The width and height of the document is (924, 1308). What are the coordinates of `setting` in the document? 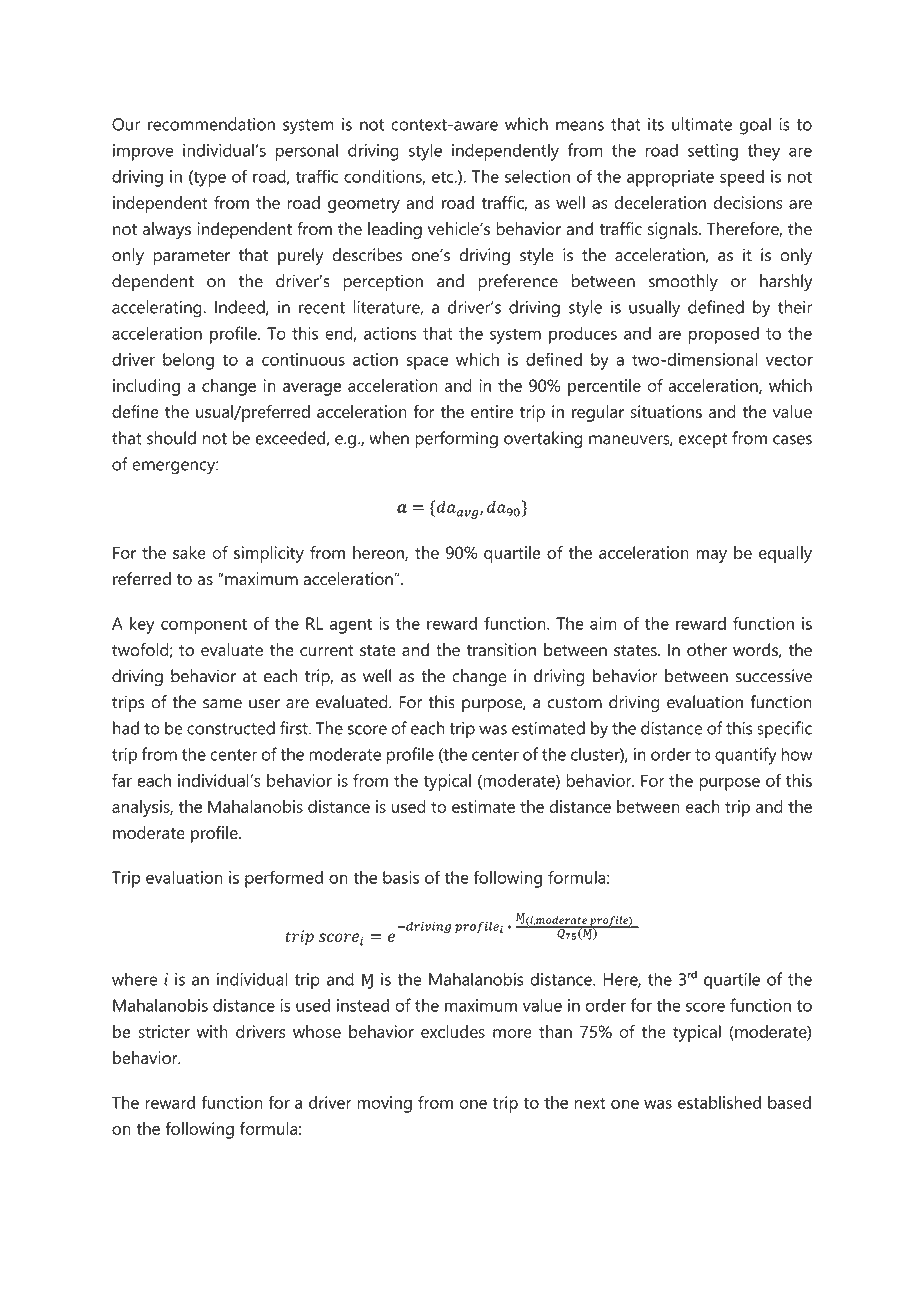 It's located at (713, 152).
